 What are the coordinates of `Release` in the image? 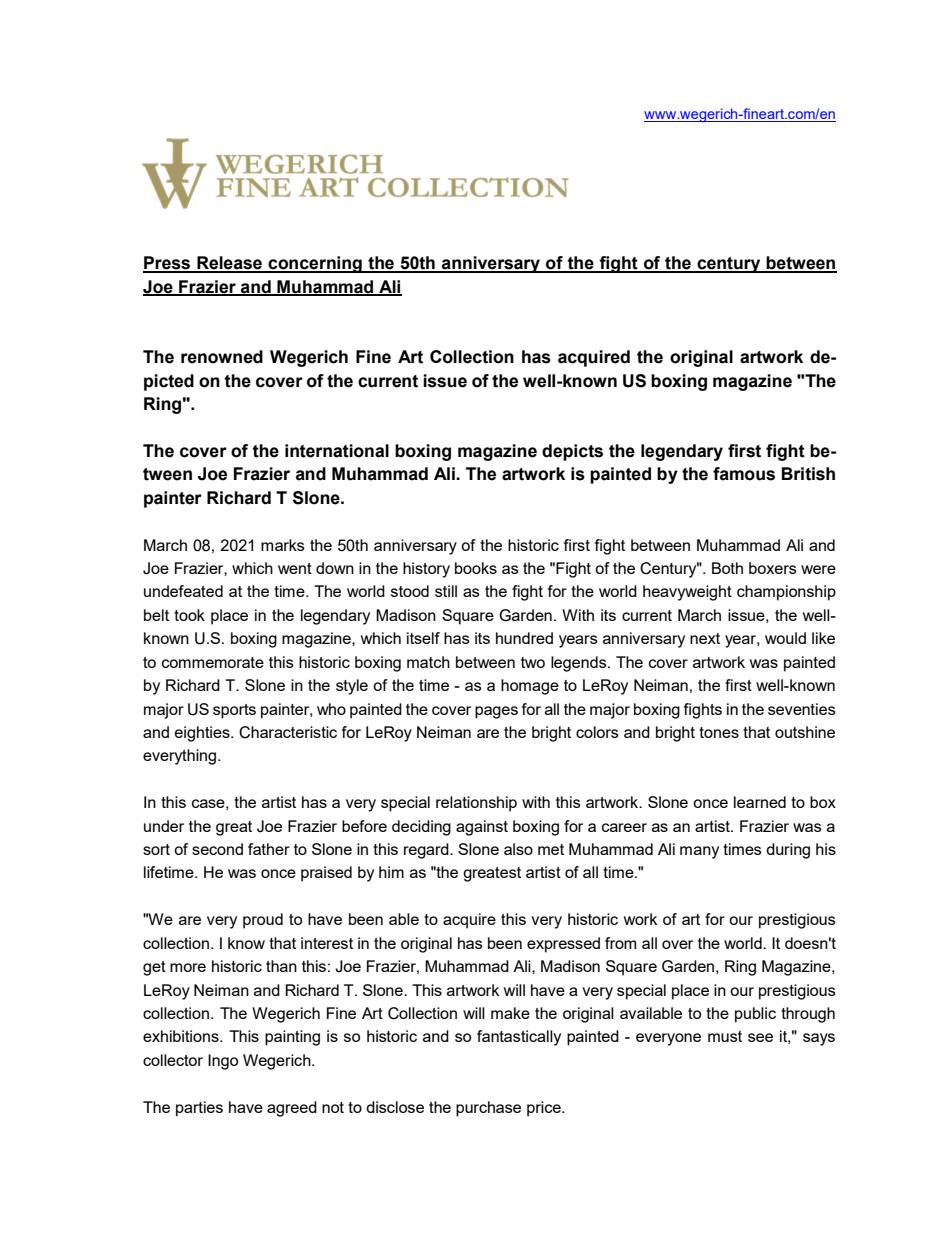 It's located at (230, 264).
